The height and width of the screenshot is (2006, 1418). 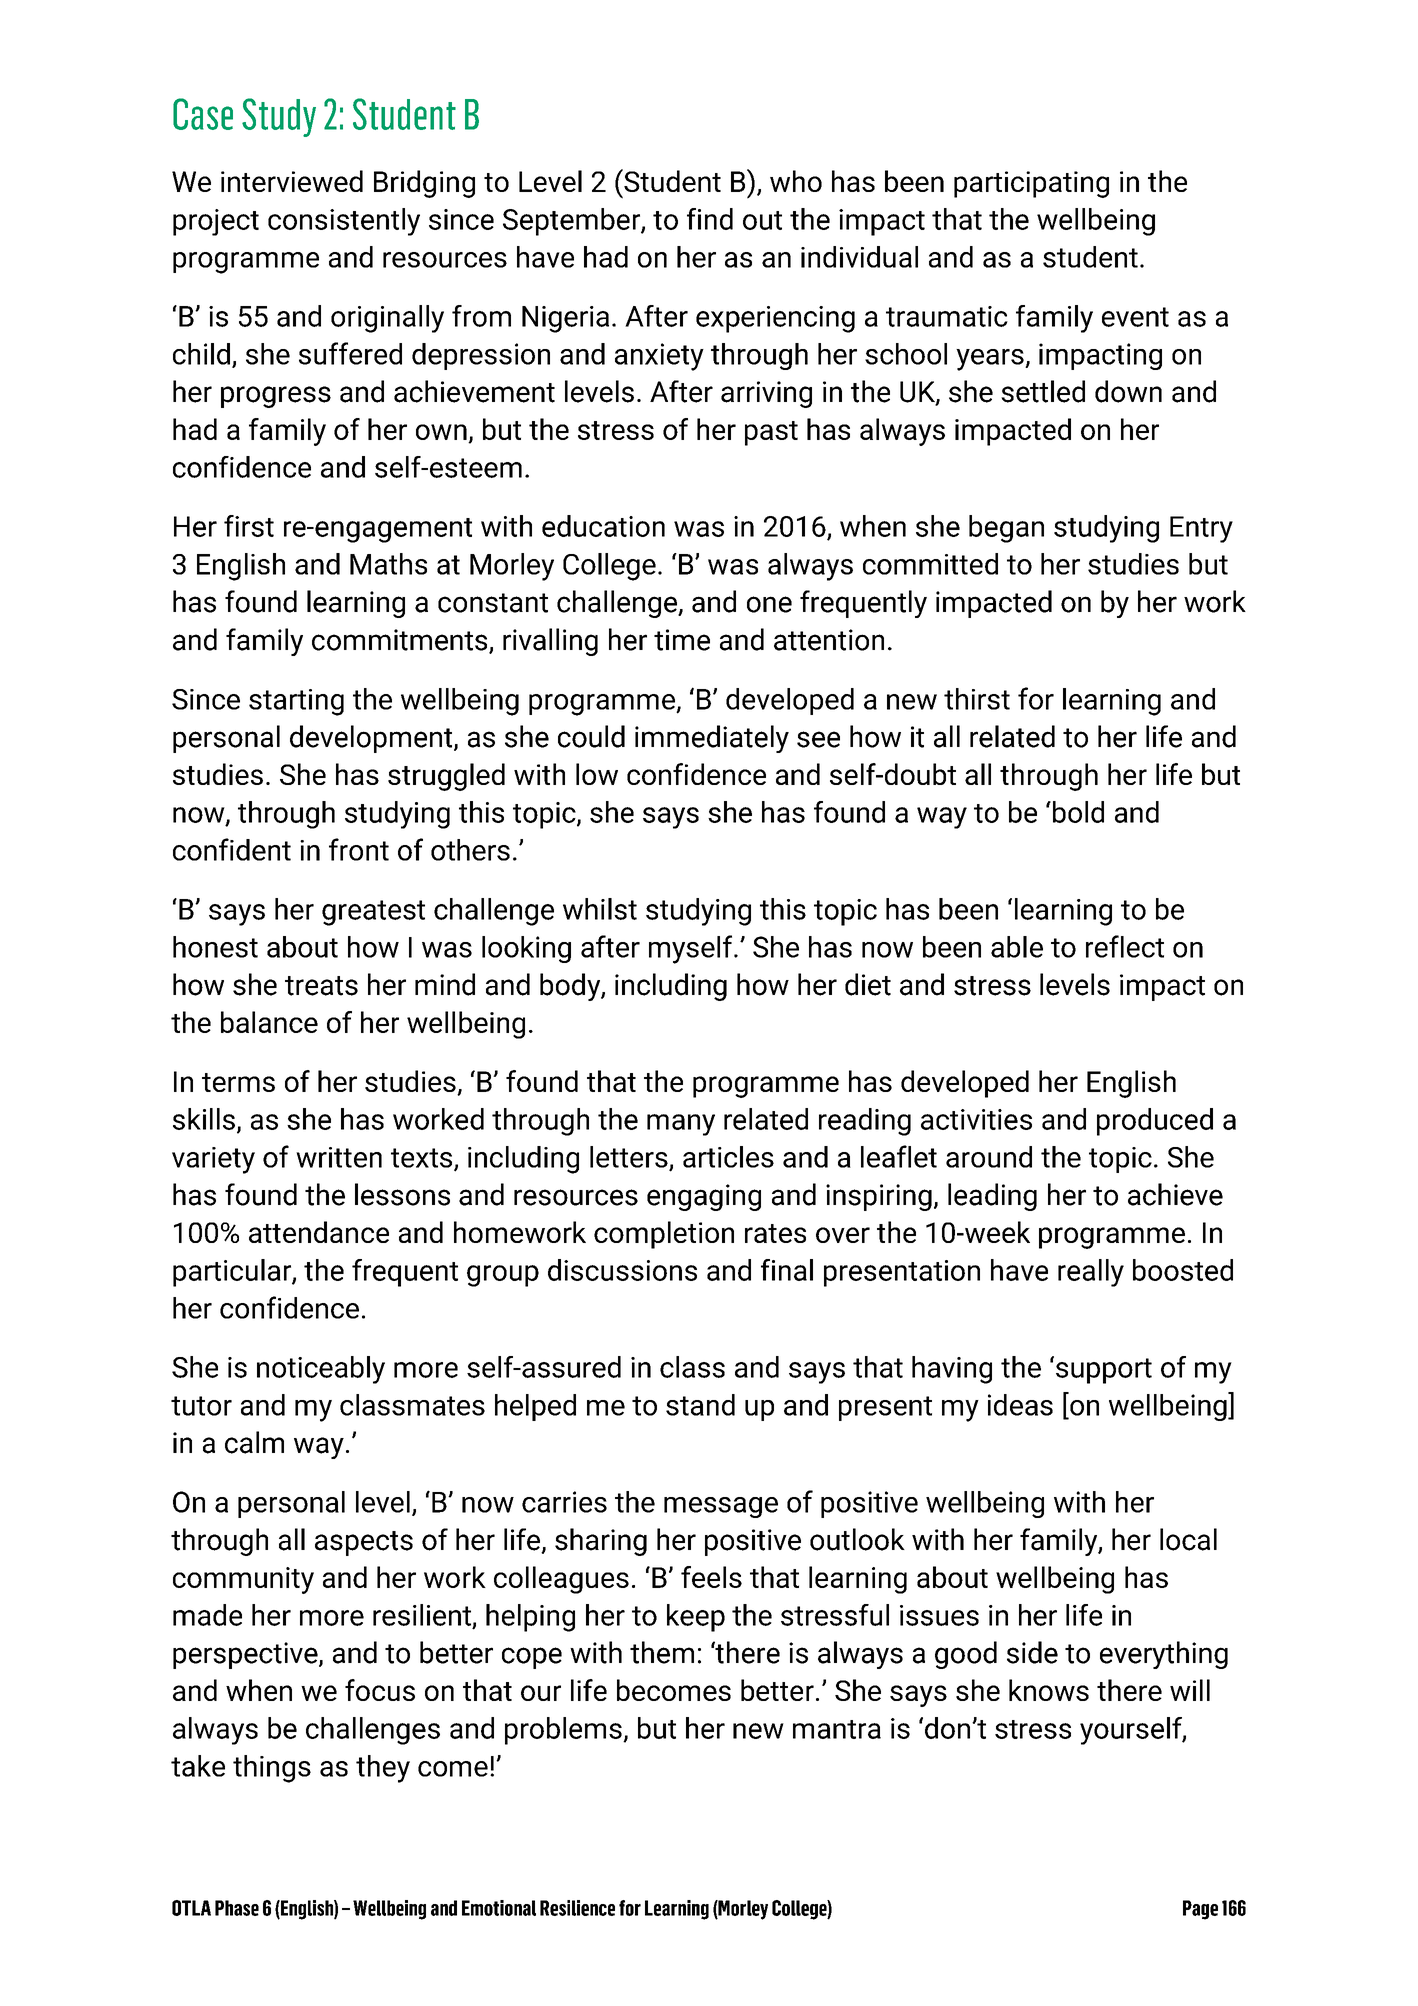 What do you see at coordinates (319, 1232) in the screenshot?
I see `attendance` at bounding box center [319, 1232].
